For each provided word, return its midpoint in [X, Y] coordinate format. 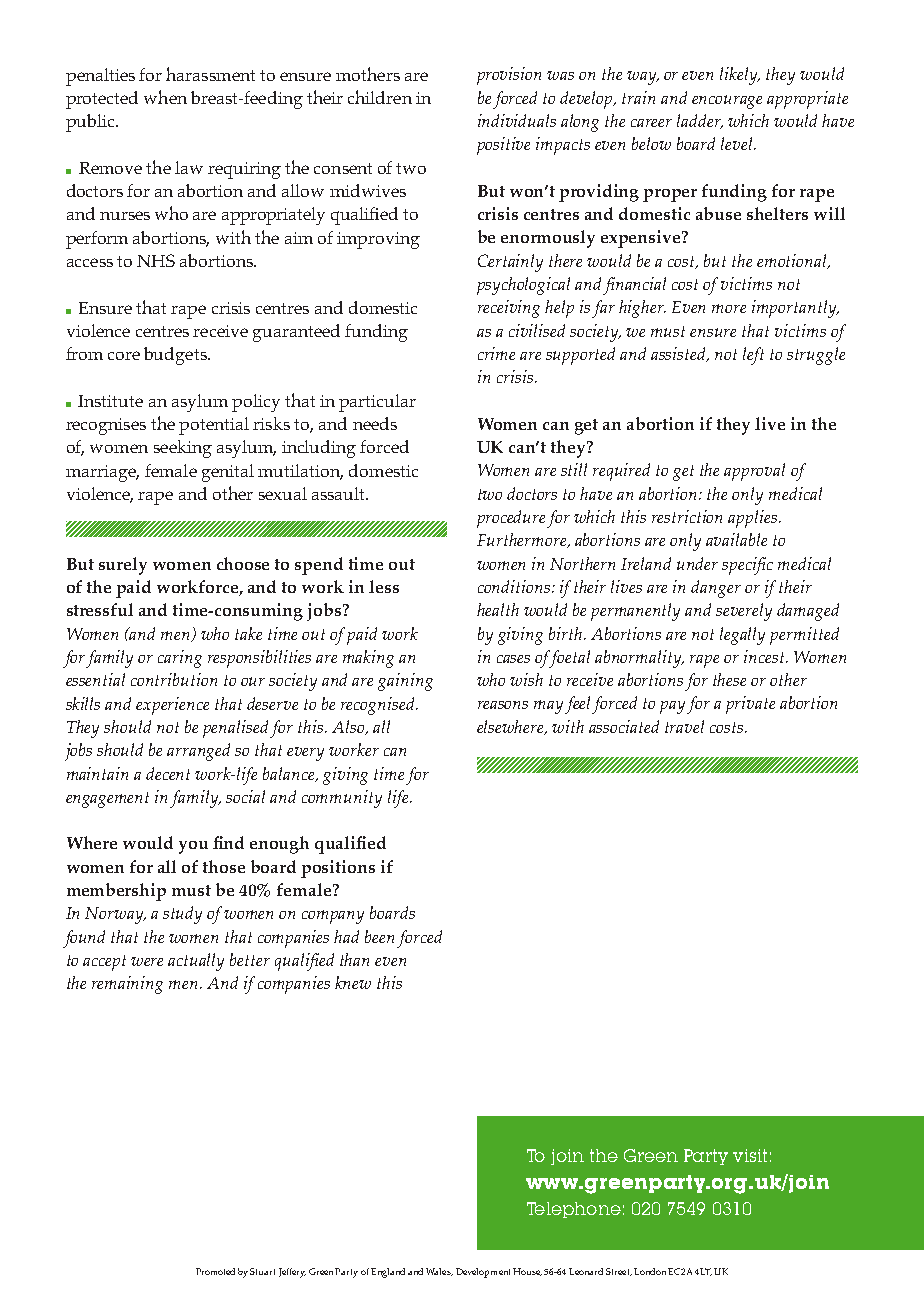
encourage [727, 102]
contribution [174, 679]
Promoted [215, 1271]
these [729, 679]
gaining [405, 682]
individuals [517, 120]
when [165, 97]
